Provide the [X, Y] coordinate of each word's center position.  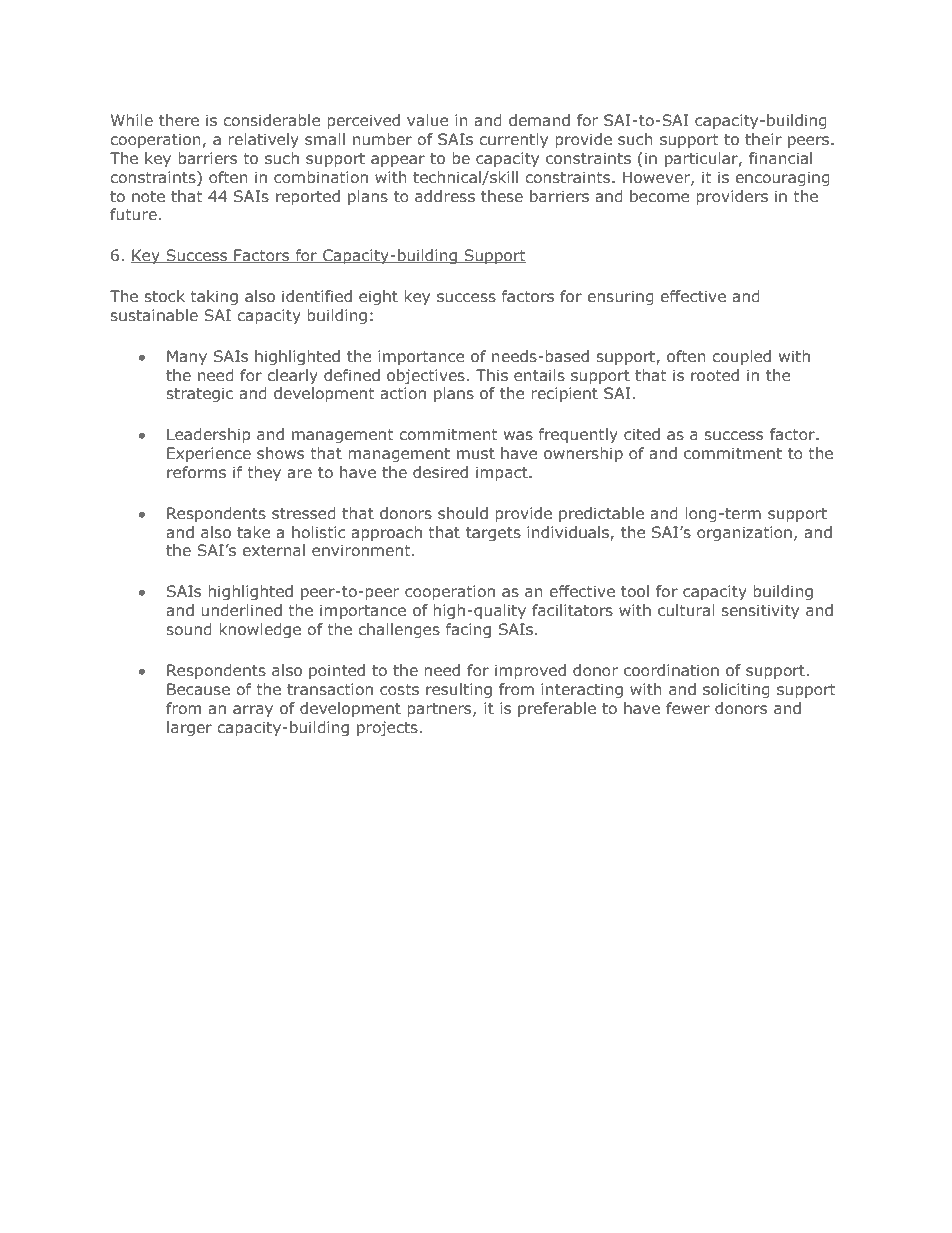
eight [378, 297]
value [427, 120]
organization [744, 533]
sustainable [154, 315]
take [253, 532]
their [763, 139]
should [463, 513]
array [253, 711]
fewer [688, 708]
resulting [459, 690]
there [179, 120]
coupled [741, 357]
